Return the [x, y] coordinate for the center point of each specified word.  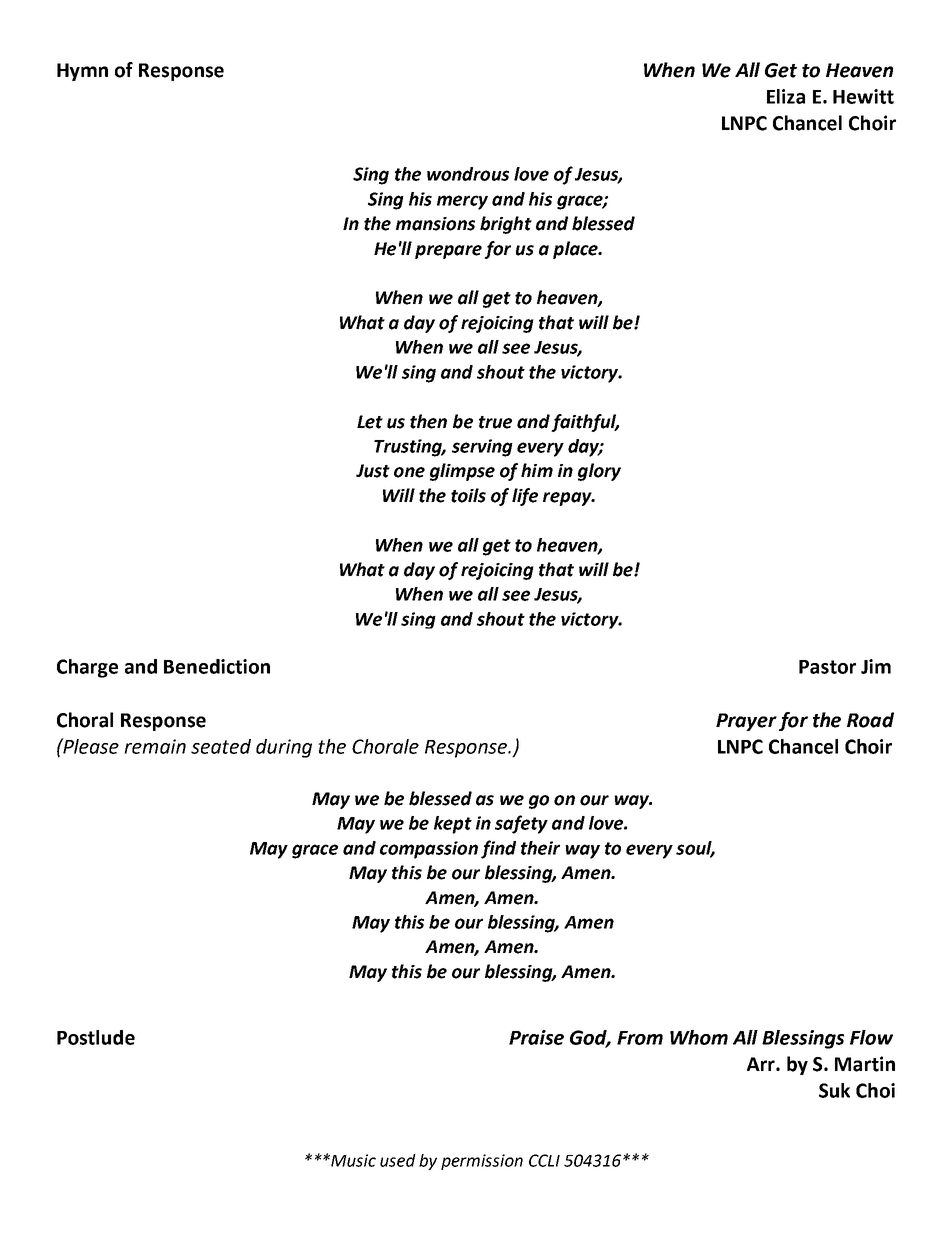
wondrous [468, 174]
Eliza [786, 96]
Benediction [217, 666]
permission [482, 1162]
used [398, 1160]
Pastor [827, 667]
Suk [834, 1090]
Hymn [82, 72]
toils [468, 495]
